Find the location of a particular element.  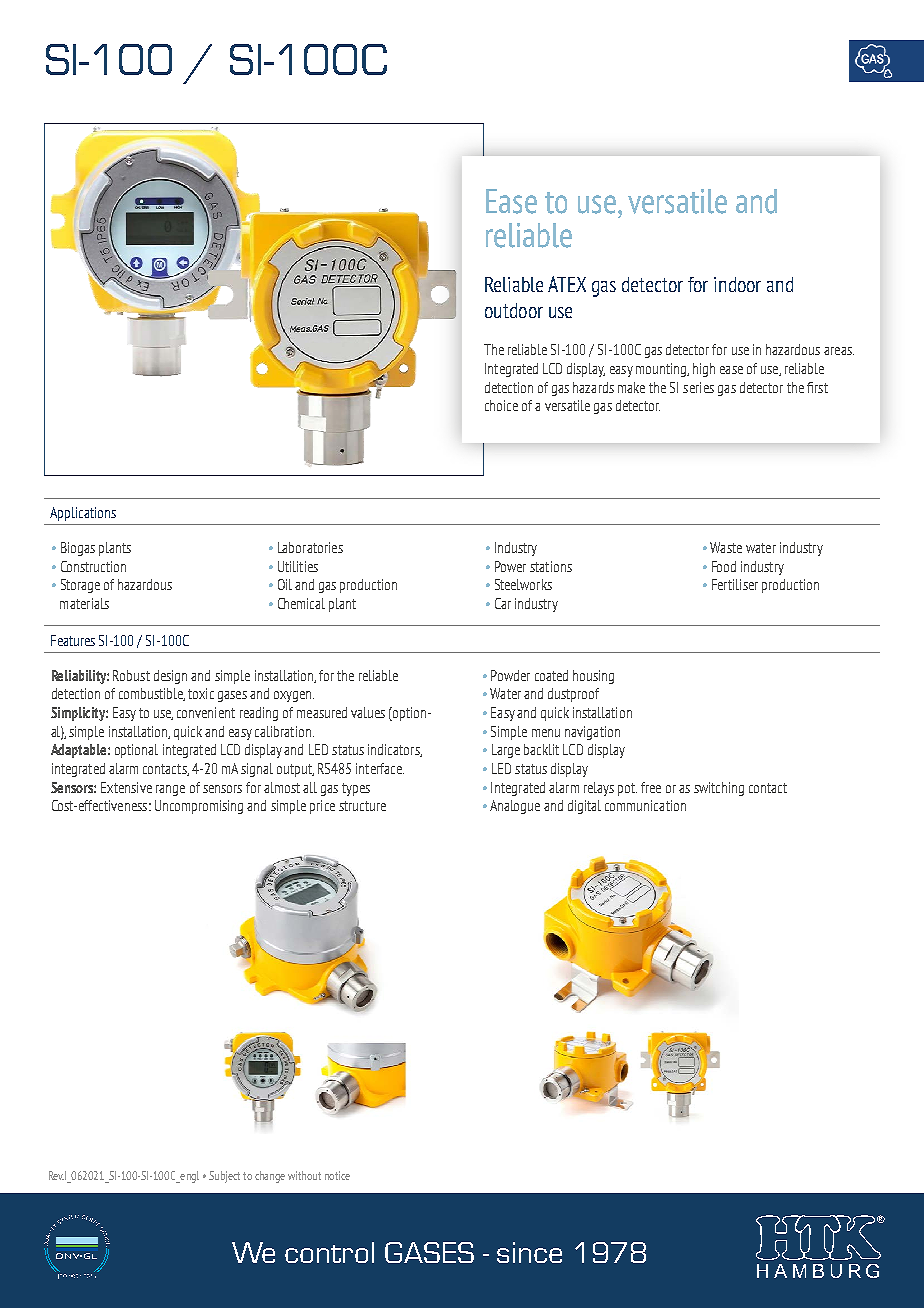

notice is located at coordinates (337, 1175).
